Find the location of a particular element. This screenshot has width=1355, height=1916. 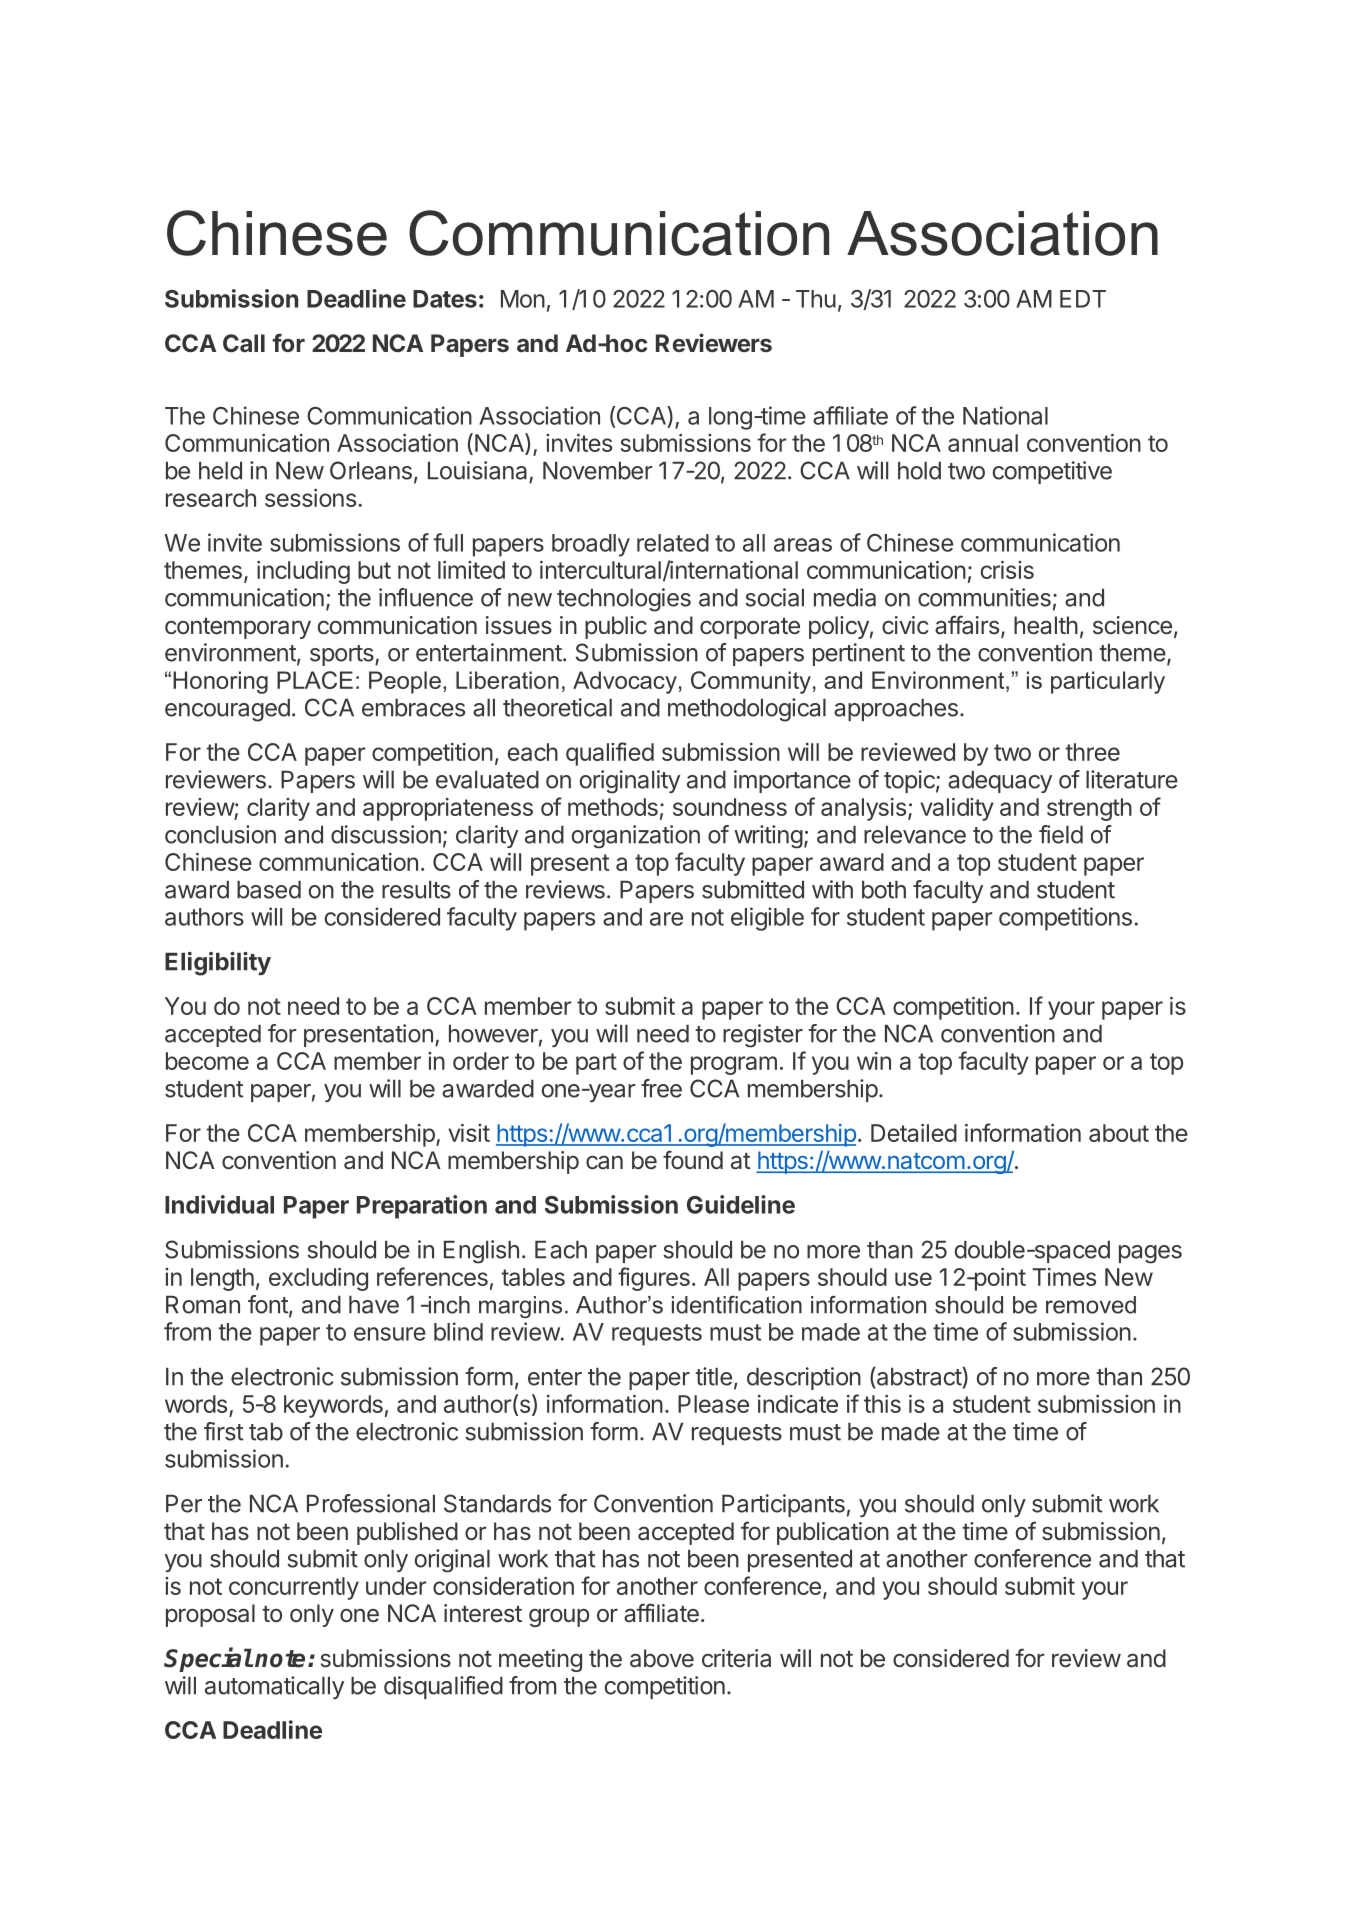

concurrently is located at coordinates (294, 1588).
